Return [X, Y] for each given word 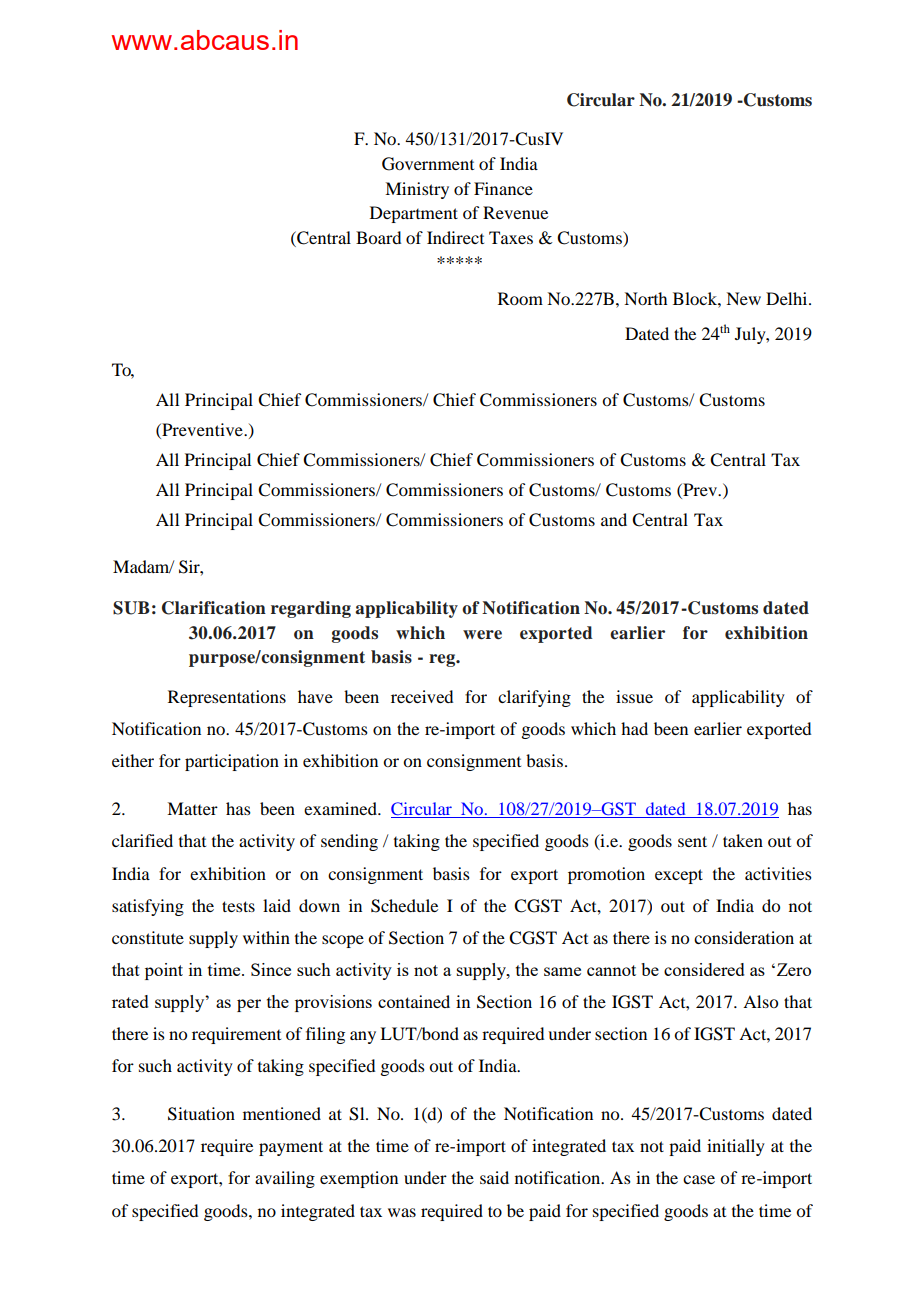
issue [634, 696]
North [645, 298]
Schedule [404, 906]
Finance [503, 188]
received [422, 696]
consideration [744, 937]
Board [378, 237]
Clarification [214, 608]
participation [232, 762]
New [743, 298]
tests [238, 906]
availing [285, 1179]
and [614, 519]
